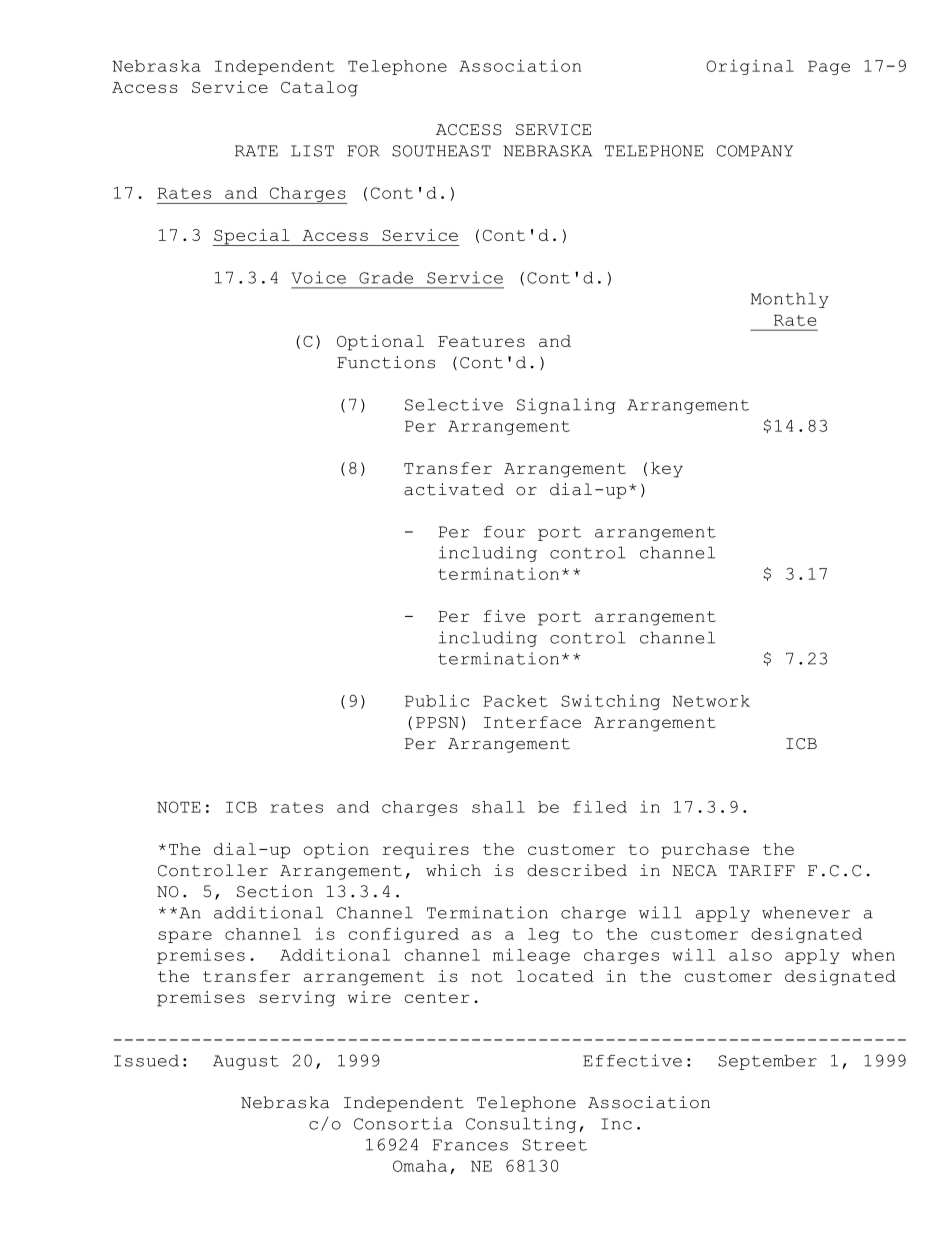  What do you see at coordinates (318, 277) in the image?
I see `Voice` at bounding box center [318, 277].
